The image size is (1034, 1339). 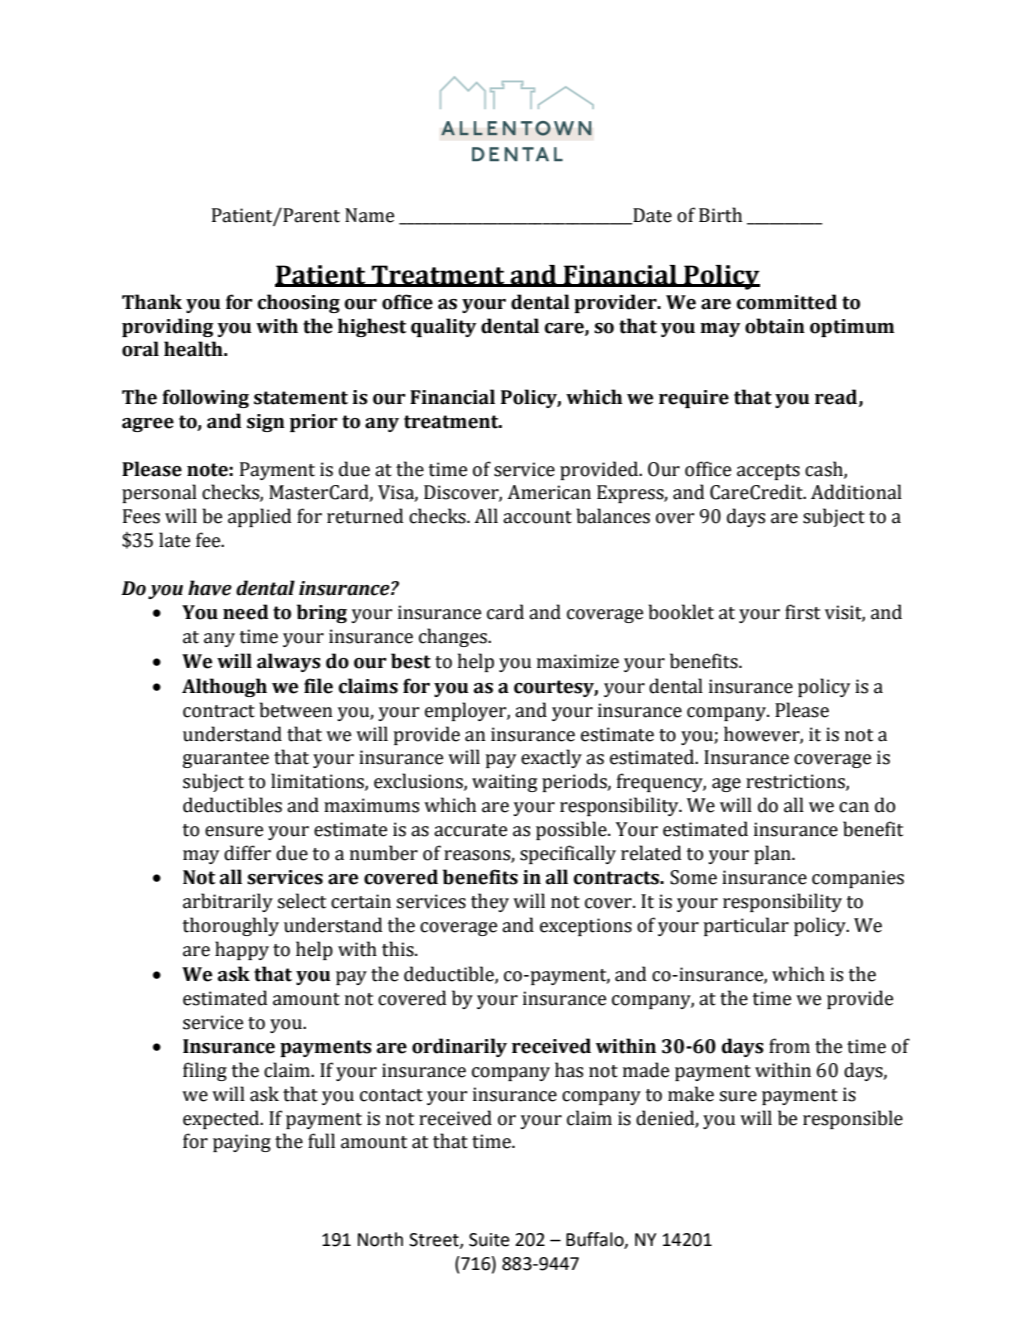 I want to click on choosing, so click(x=298, y=303).
